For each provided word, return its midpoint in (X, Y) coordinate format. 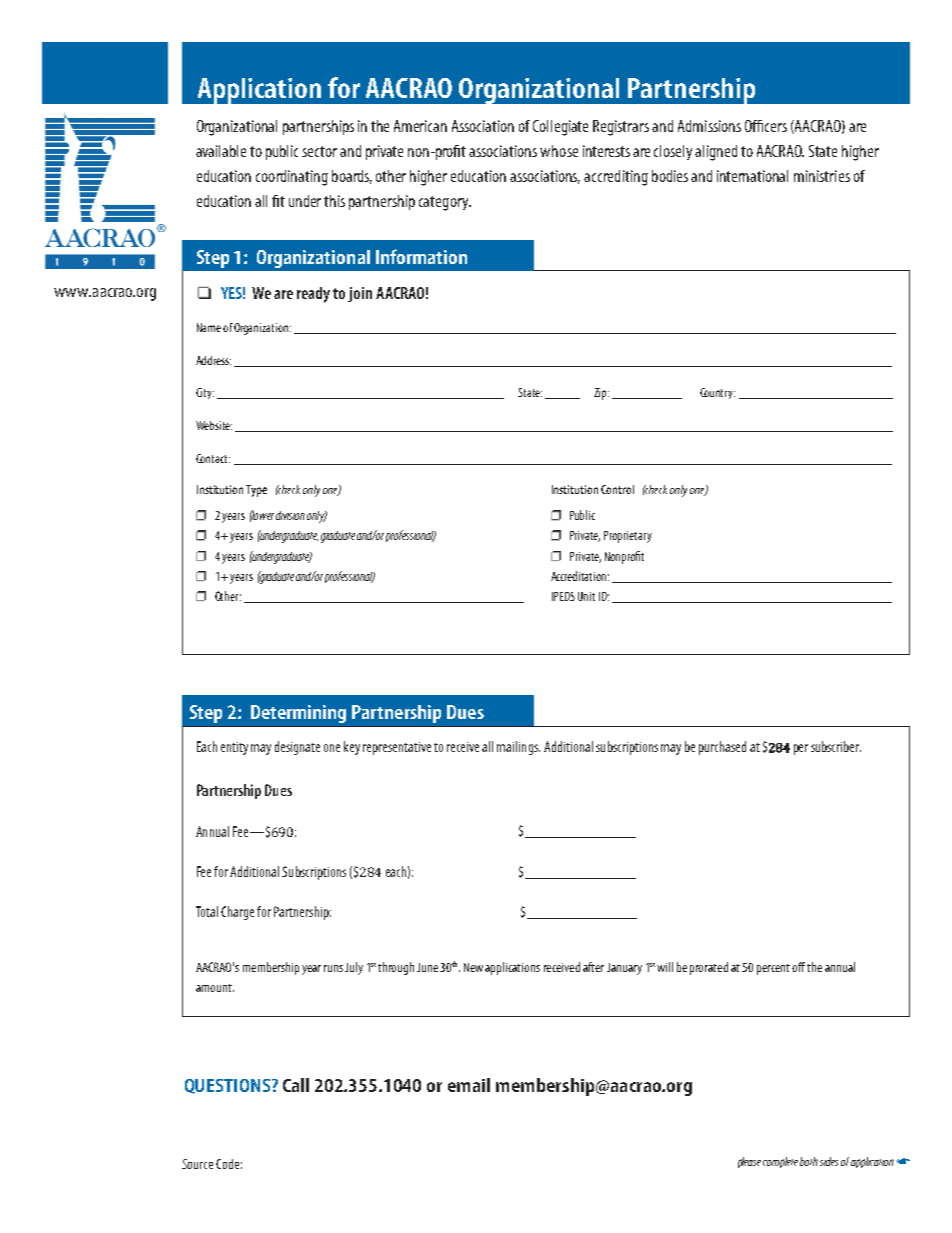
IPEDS (563, 596)
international (752, 176)
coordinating (292, 178)
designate (297, 748)
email (469, 1085)
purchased (722, 748)
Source (197, 1164)
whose (559, 151)
